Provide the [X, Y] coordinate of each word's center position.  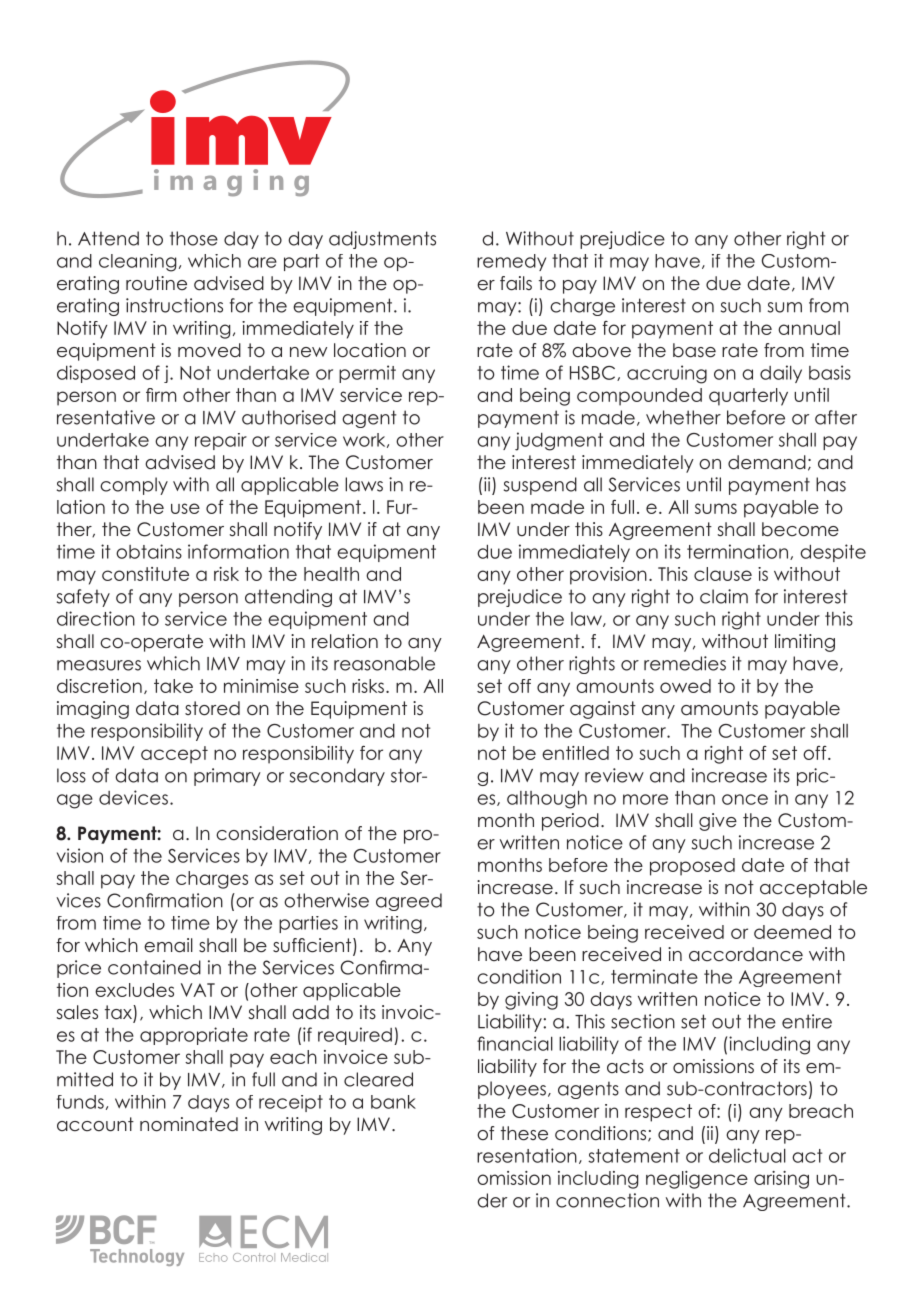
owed [685, 686]
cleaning [138, 263]
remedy [511, 262]
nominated [189, 1124]
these [524, 1133]
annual [809, 328]
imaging [93, 710]
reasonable [384, 663]
